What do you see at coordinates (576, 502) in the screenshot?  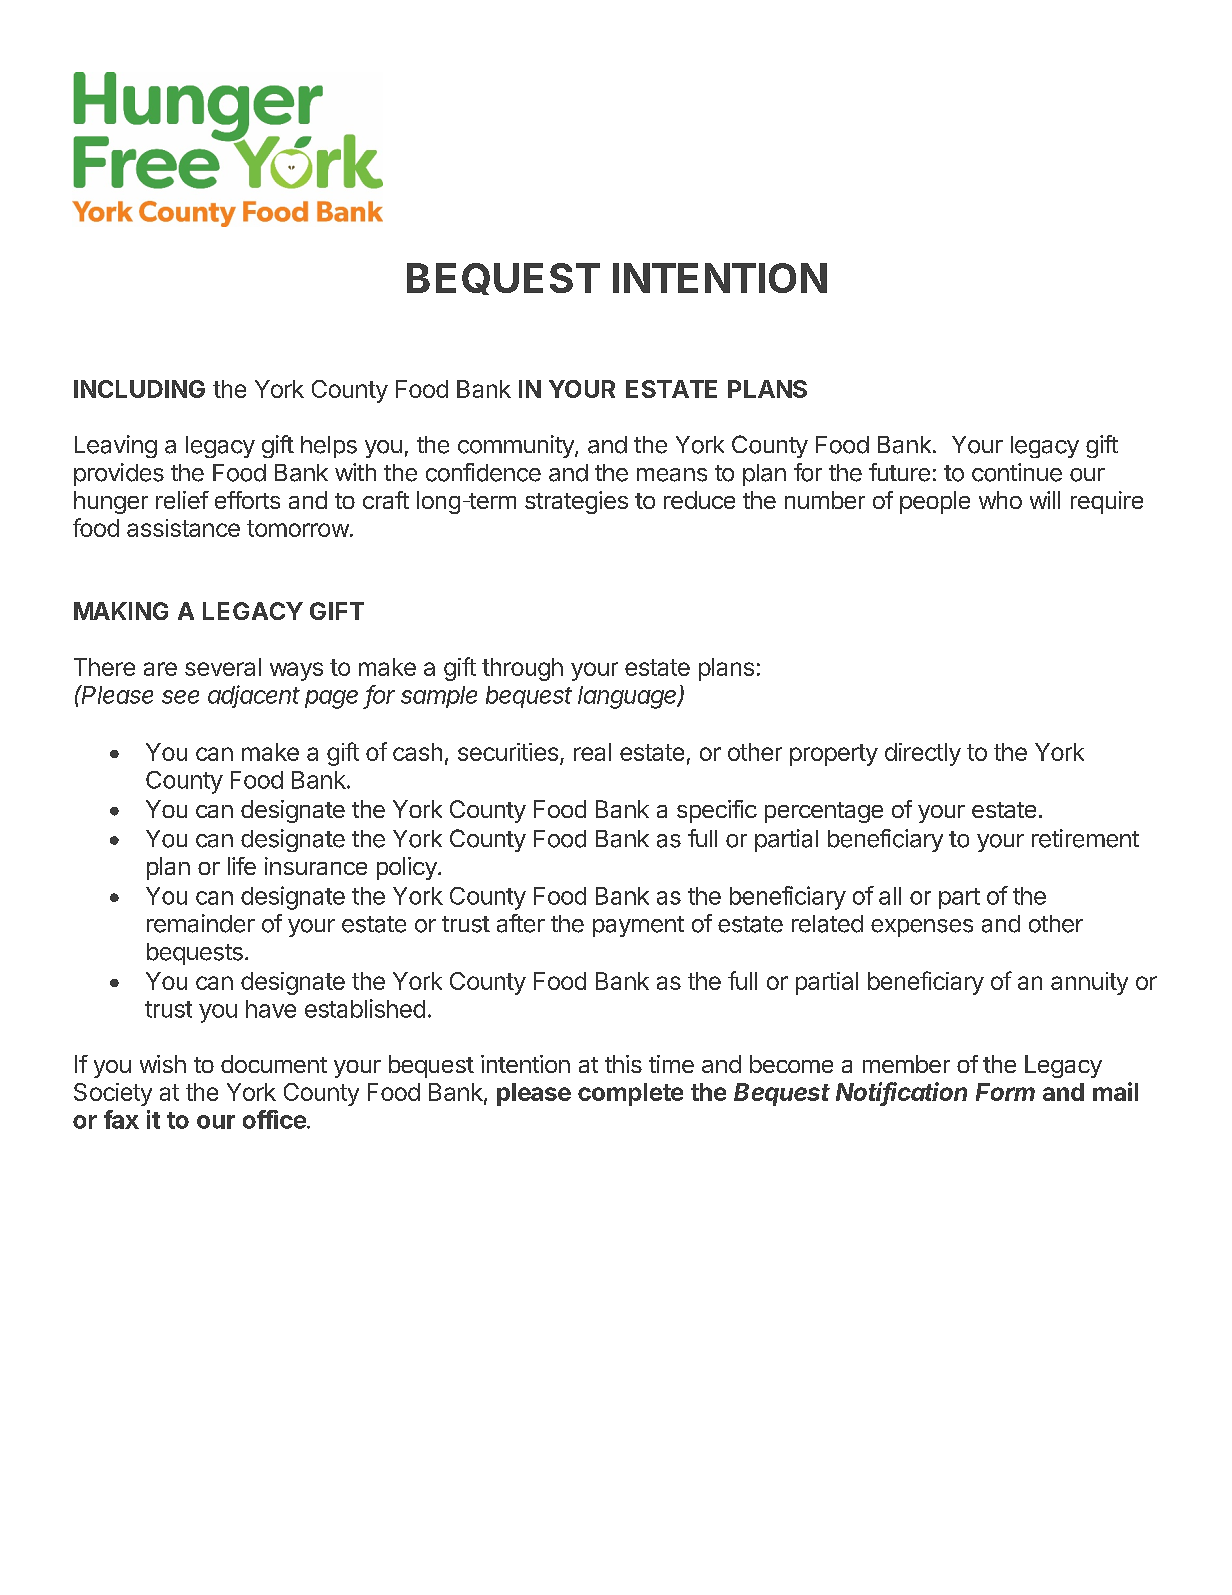 I see `strategies` at bounding box center [576, 502].
